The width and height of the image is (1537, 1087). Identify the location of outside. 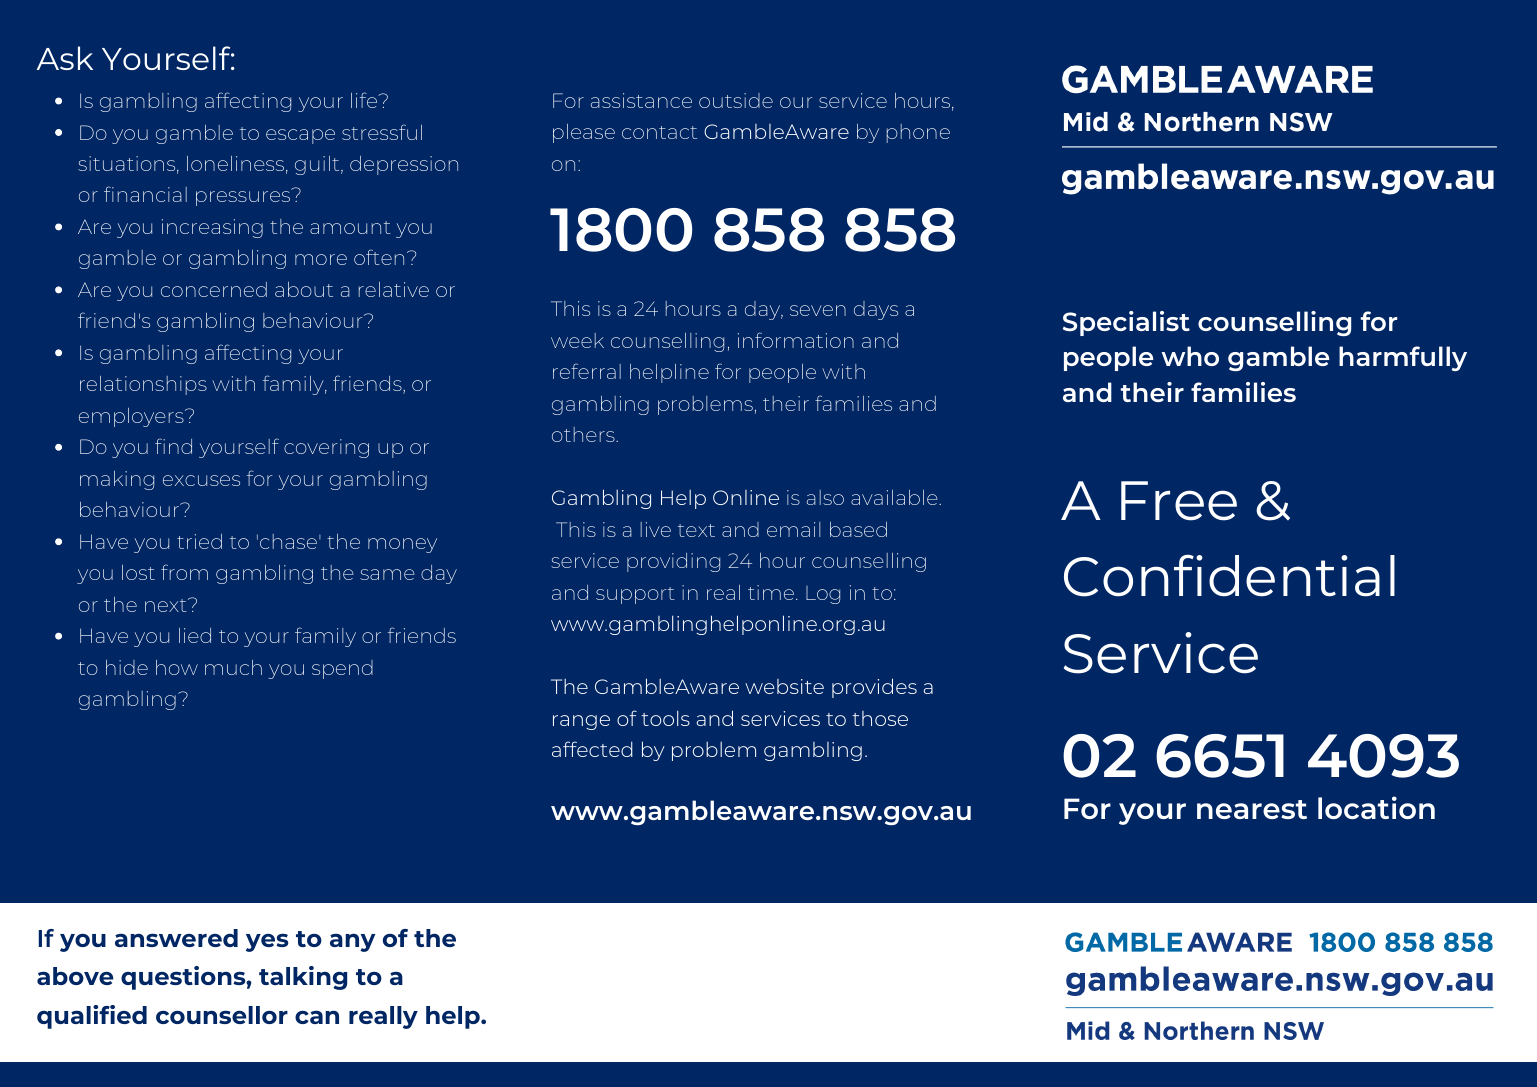
(736, 100).
